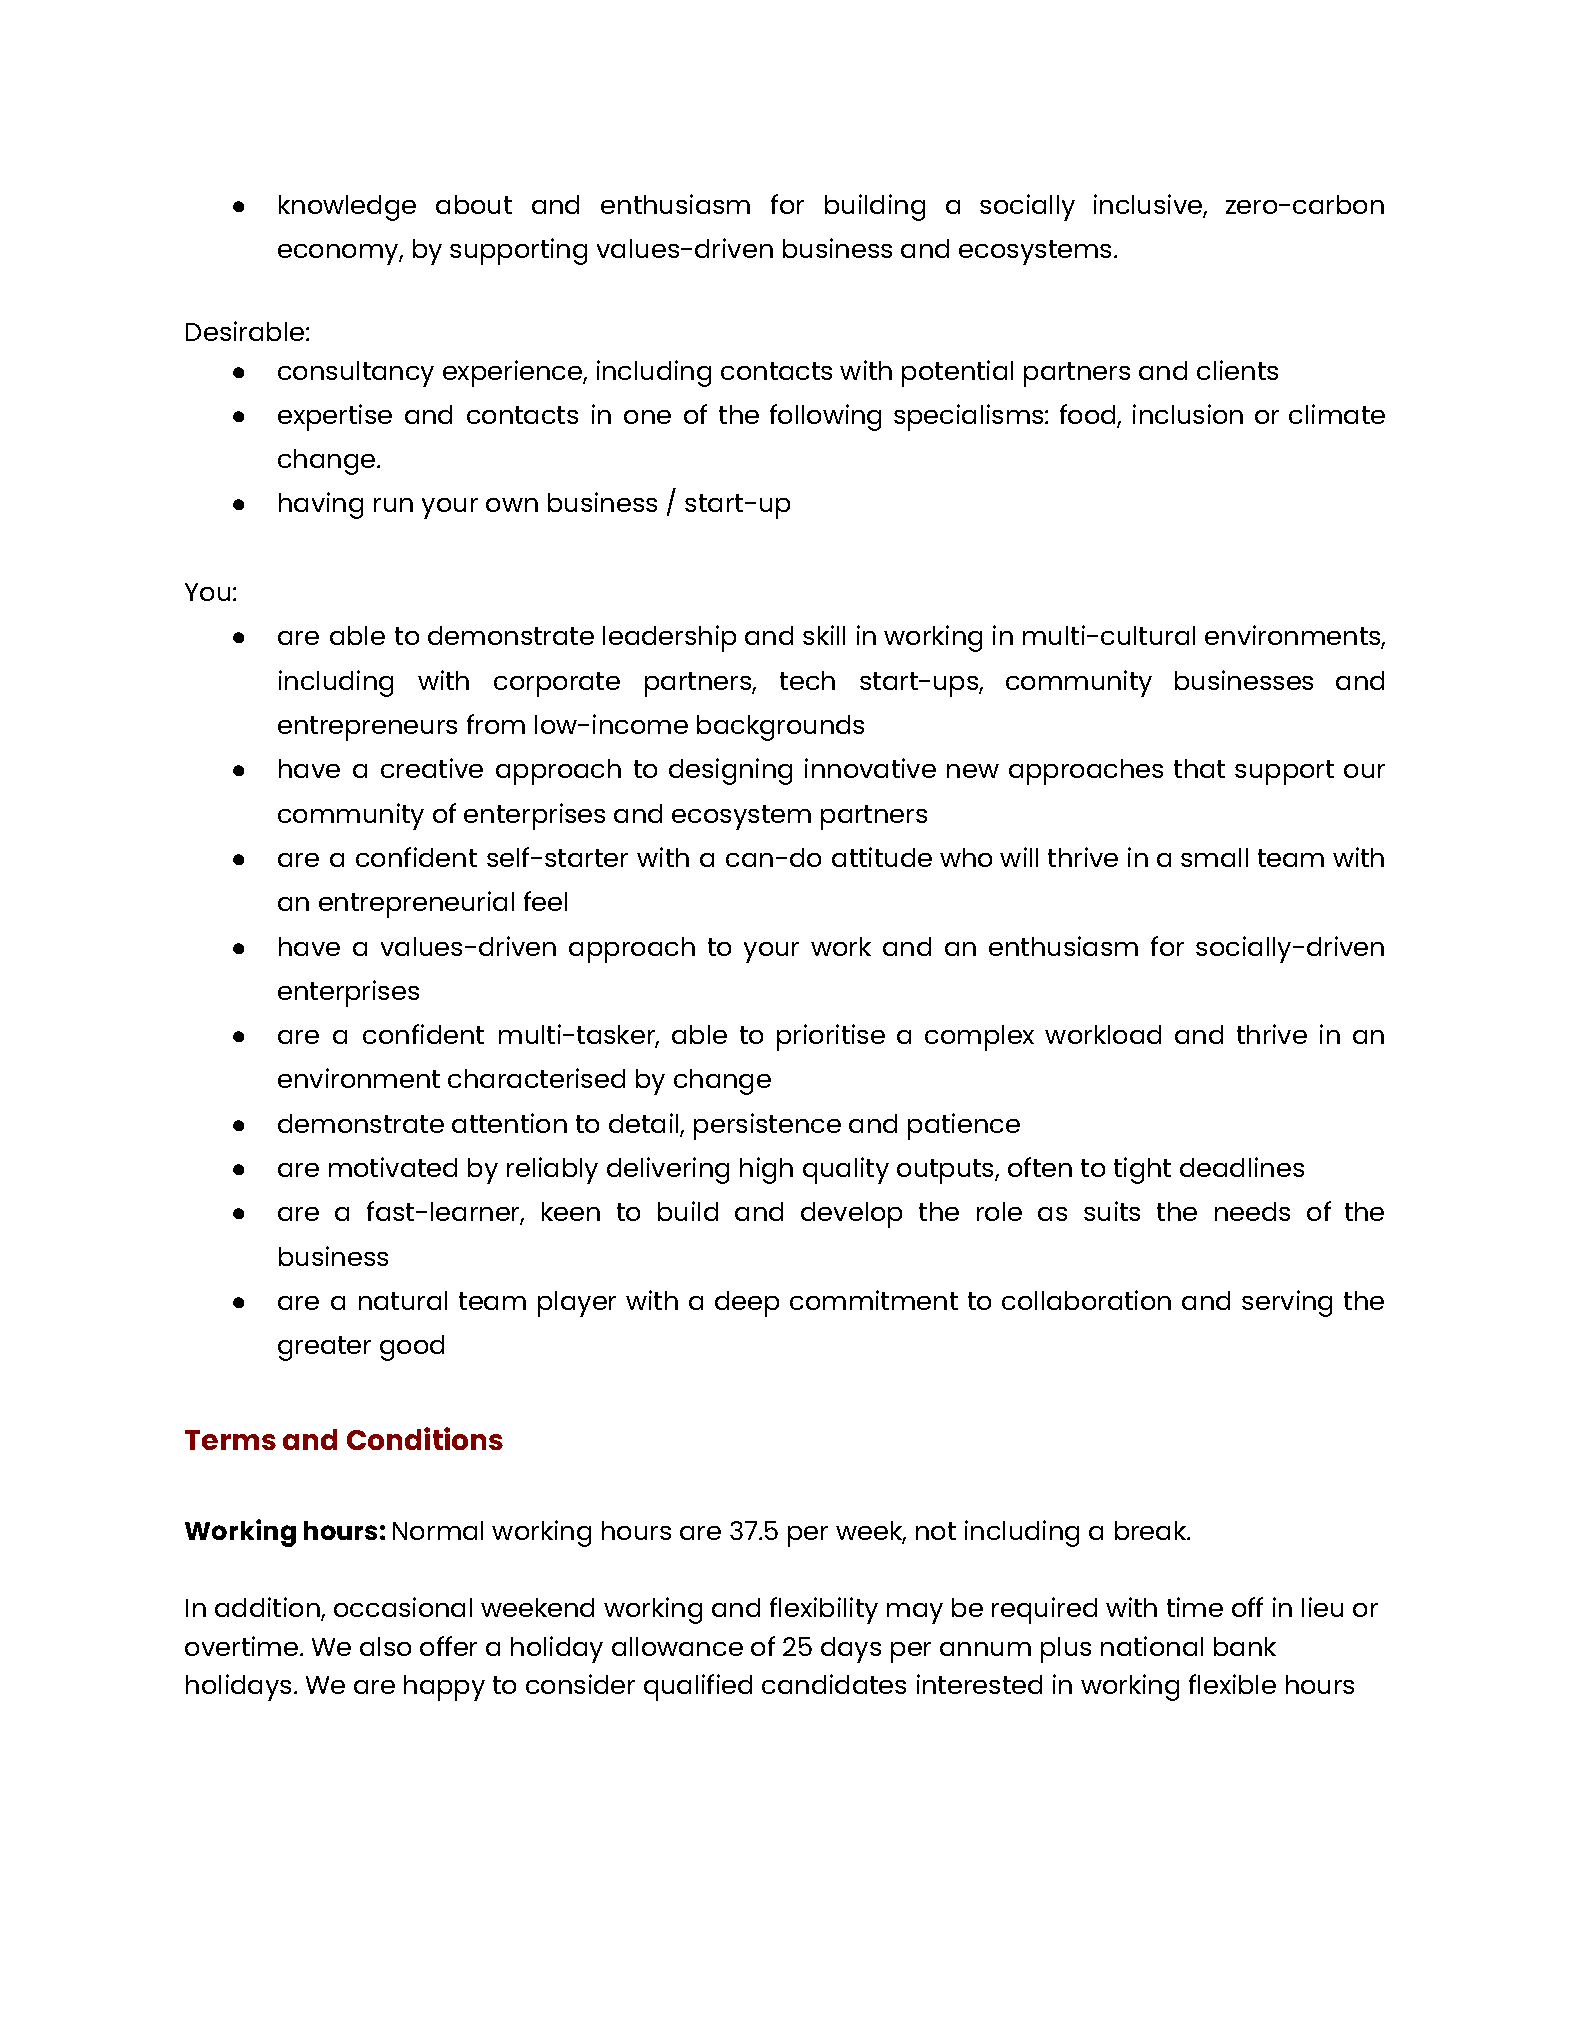 The image size is (1572, 2034). Describe the element at coordinates (1214, 857) in the document. I see `small` at that location.
